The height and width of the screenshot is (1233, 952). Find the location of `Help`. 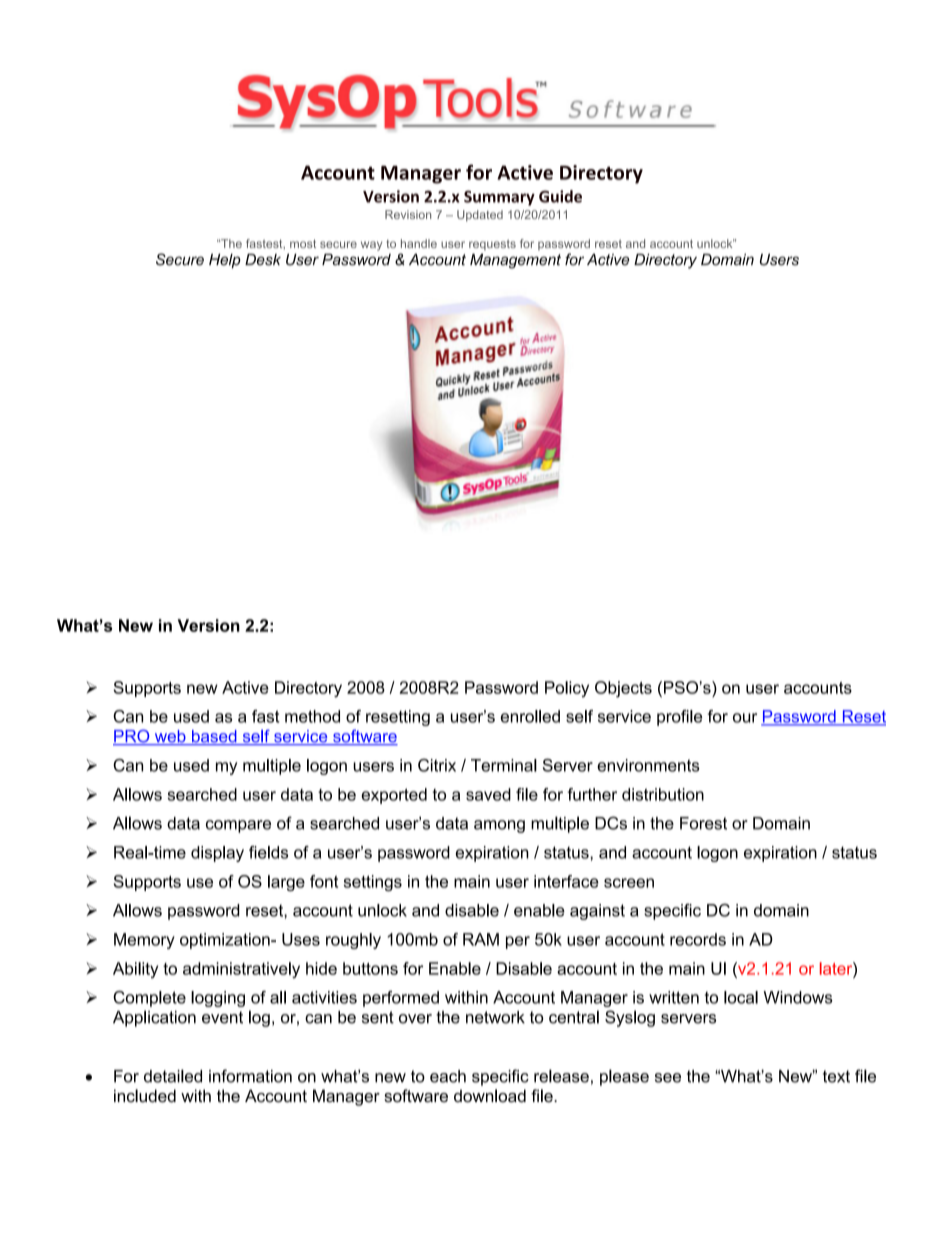

Help is located at coordinates (225, 261).
